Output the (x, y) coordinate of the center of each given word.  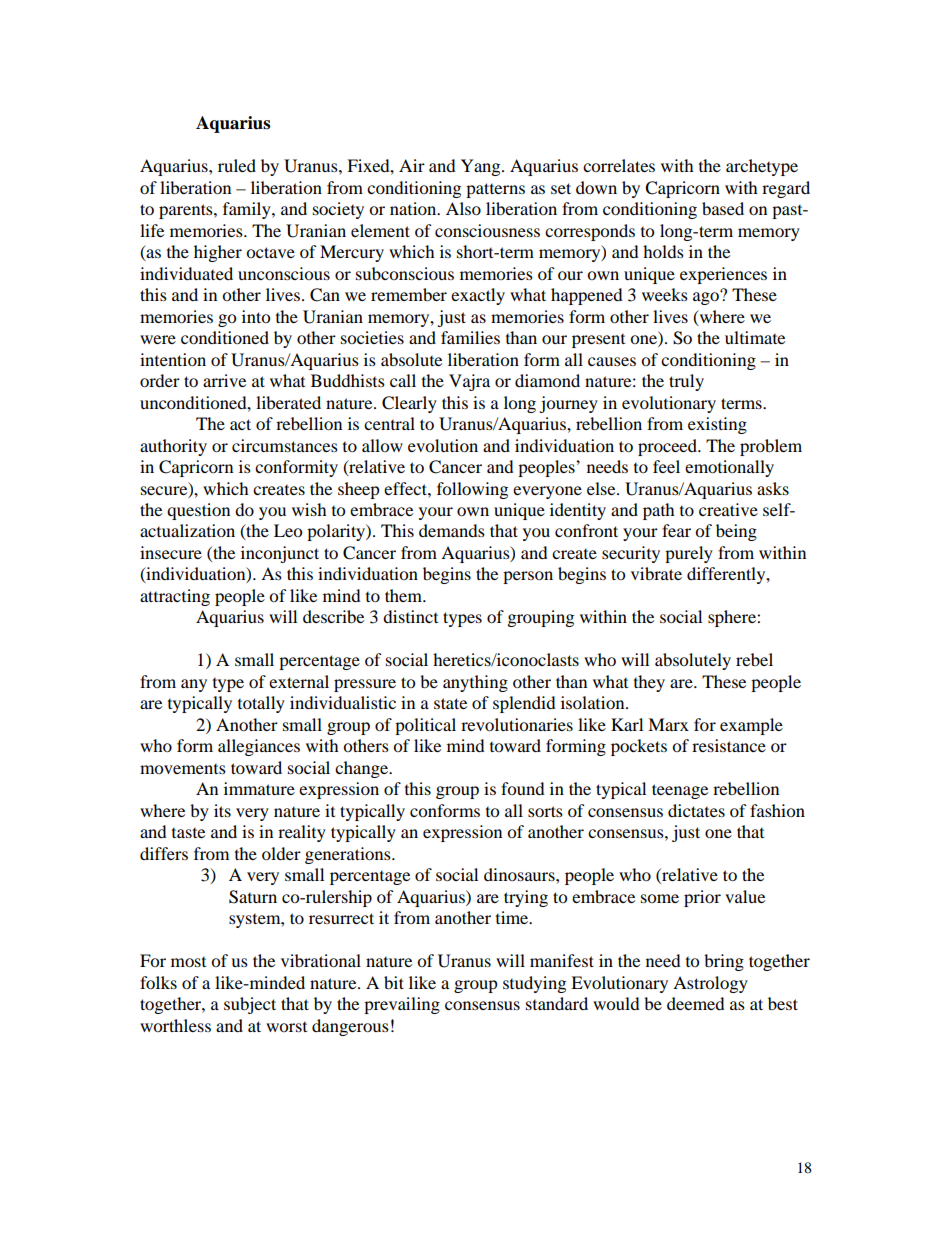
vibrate (656, 573)
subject (250, 1005)
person (528, 577)
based (723, 208)
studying (534, 984)
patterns (495, 190)
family (248, 210)
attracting (175, 597)
